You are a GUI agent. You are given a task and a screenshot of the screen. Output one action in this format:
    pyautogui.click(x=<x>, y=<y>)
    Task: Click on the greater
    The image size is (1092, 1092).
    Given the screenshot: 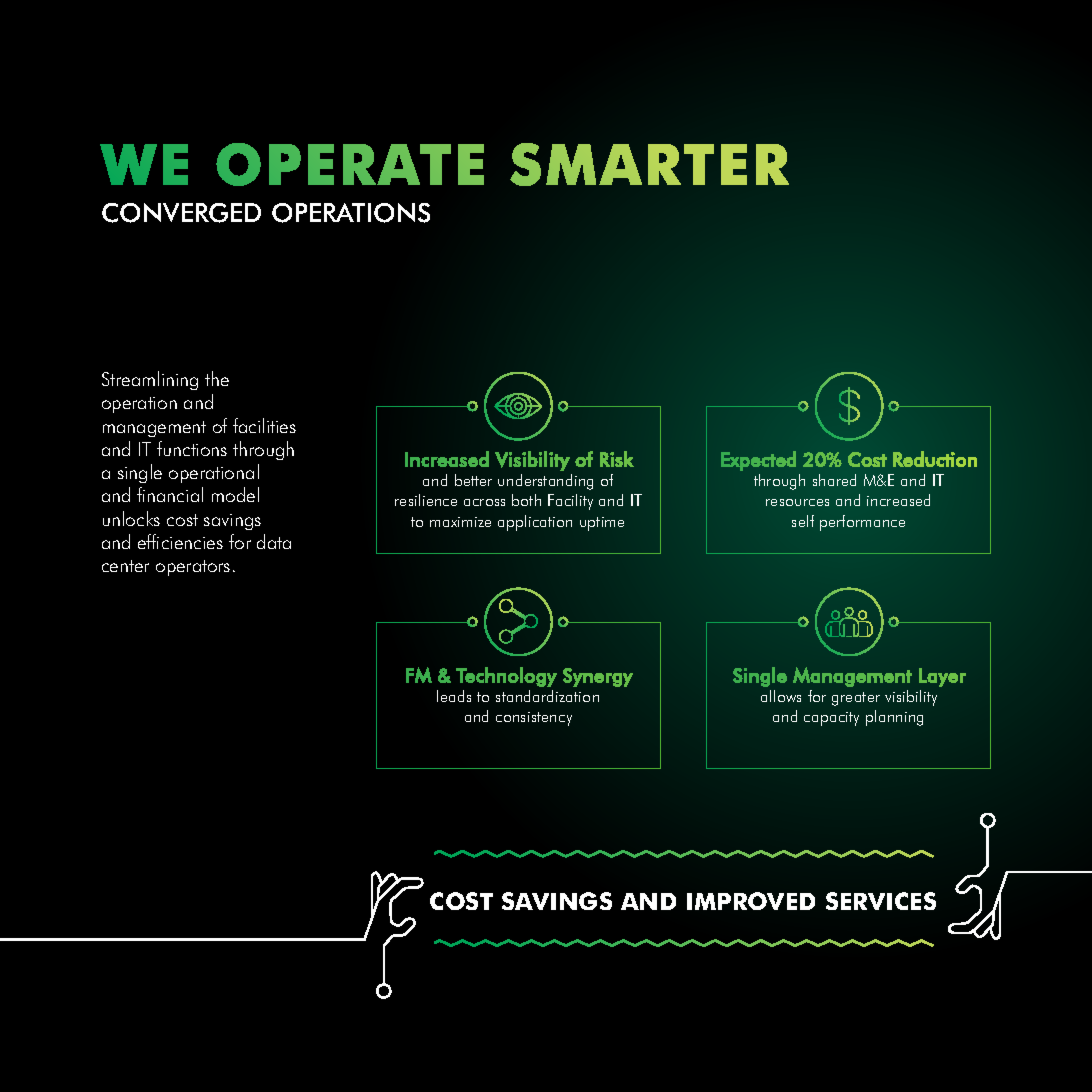 What is the action you would take?
    pyautogui.click(x=856, y=699)
